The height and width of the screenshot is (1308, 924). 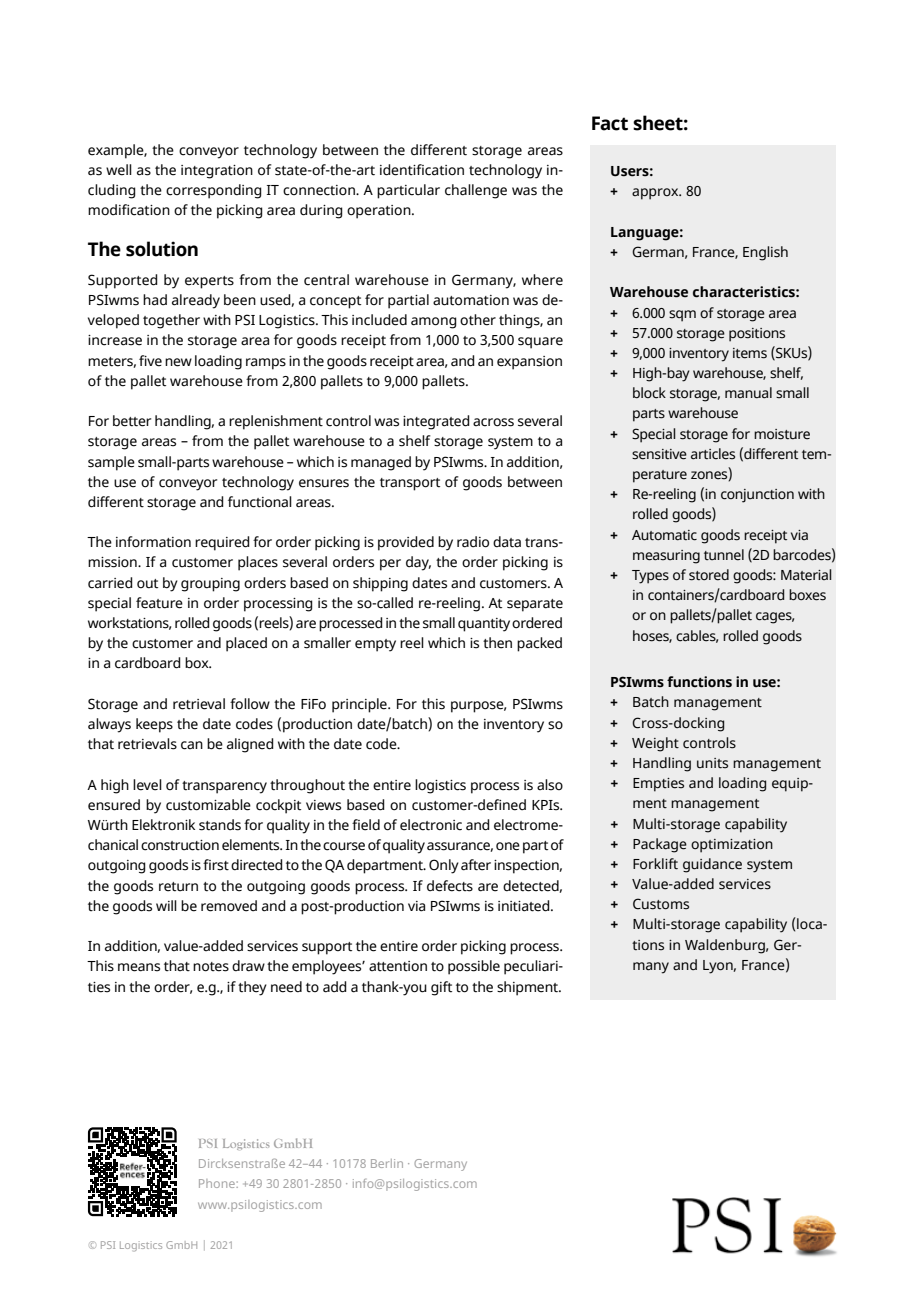 What do you see at coordinates (661, 904) in the screenshot?
I see `Customs` at bounding box center [661, 904].
